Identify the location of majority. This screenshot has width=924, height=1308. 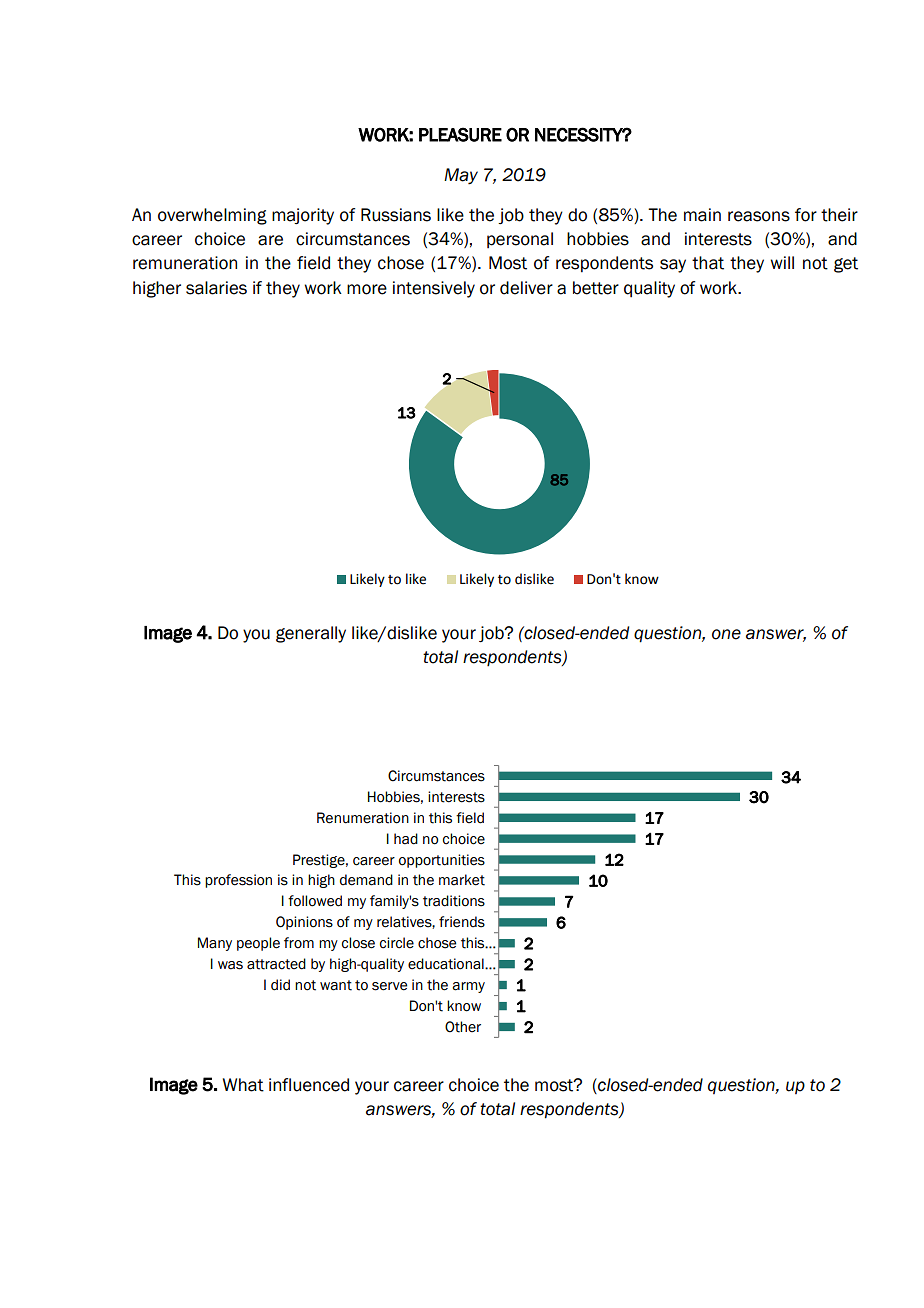
(303, 216).
